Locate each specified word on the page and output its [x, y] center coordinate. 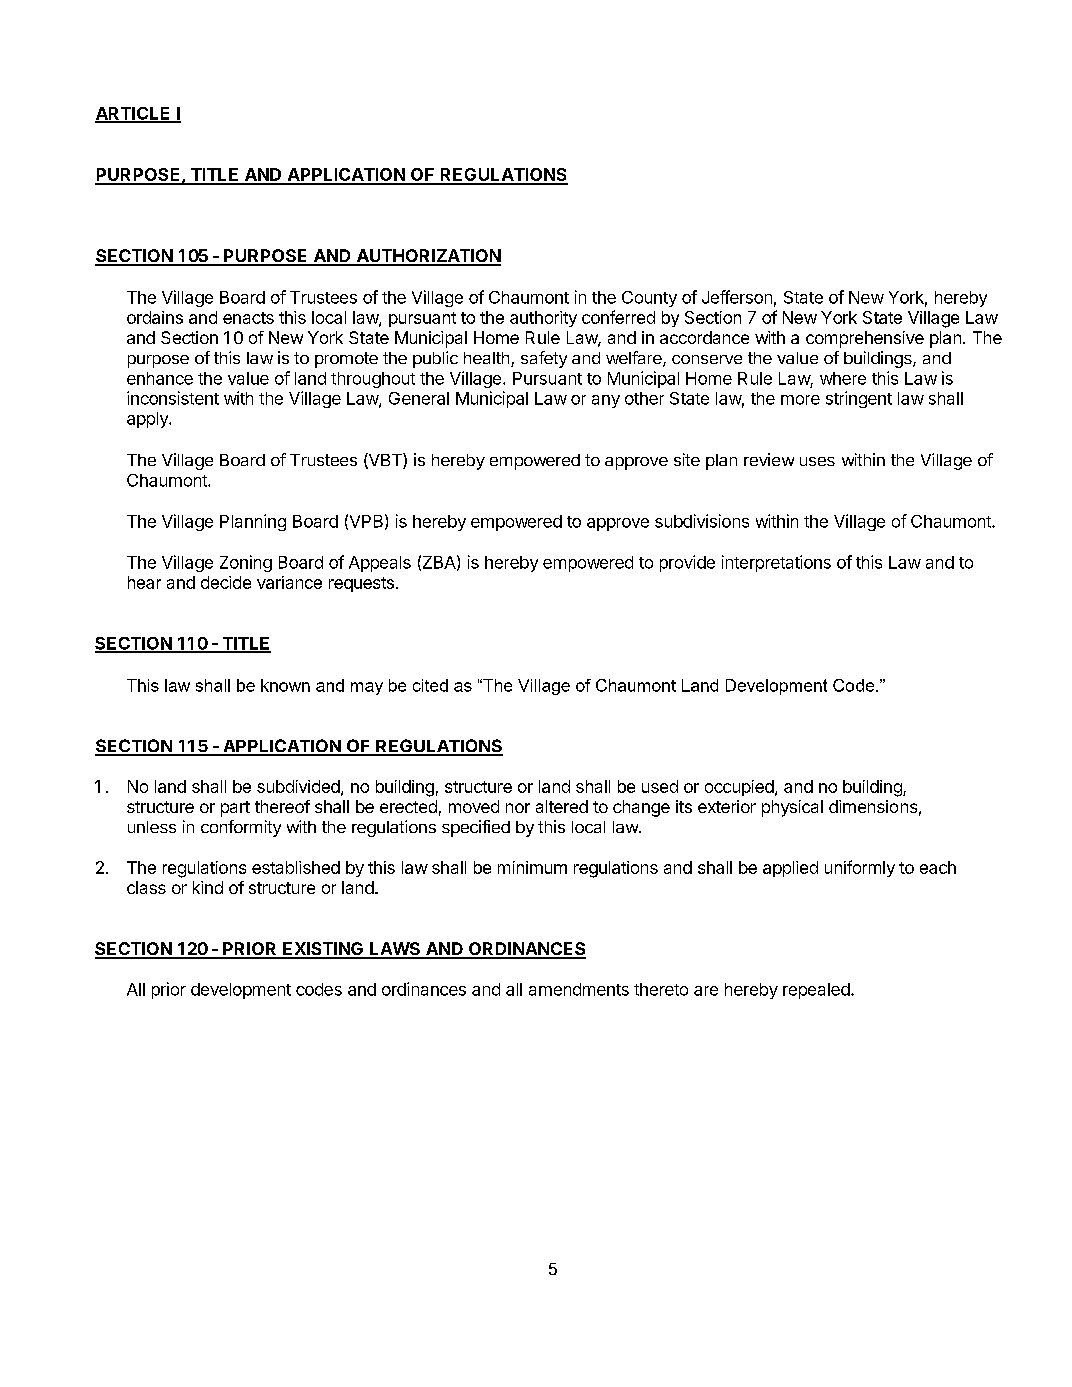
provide [687, 563]
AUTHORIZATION [427, 257]
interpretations [776, 563]
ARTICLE [134, 114]
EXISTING [323, 950]
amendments [579, 989]
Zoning [246, 563]
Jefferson [737, 297]
